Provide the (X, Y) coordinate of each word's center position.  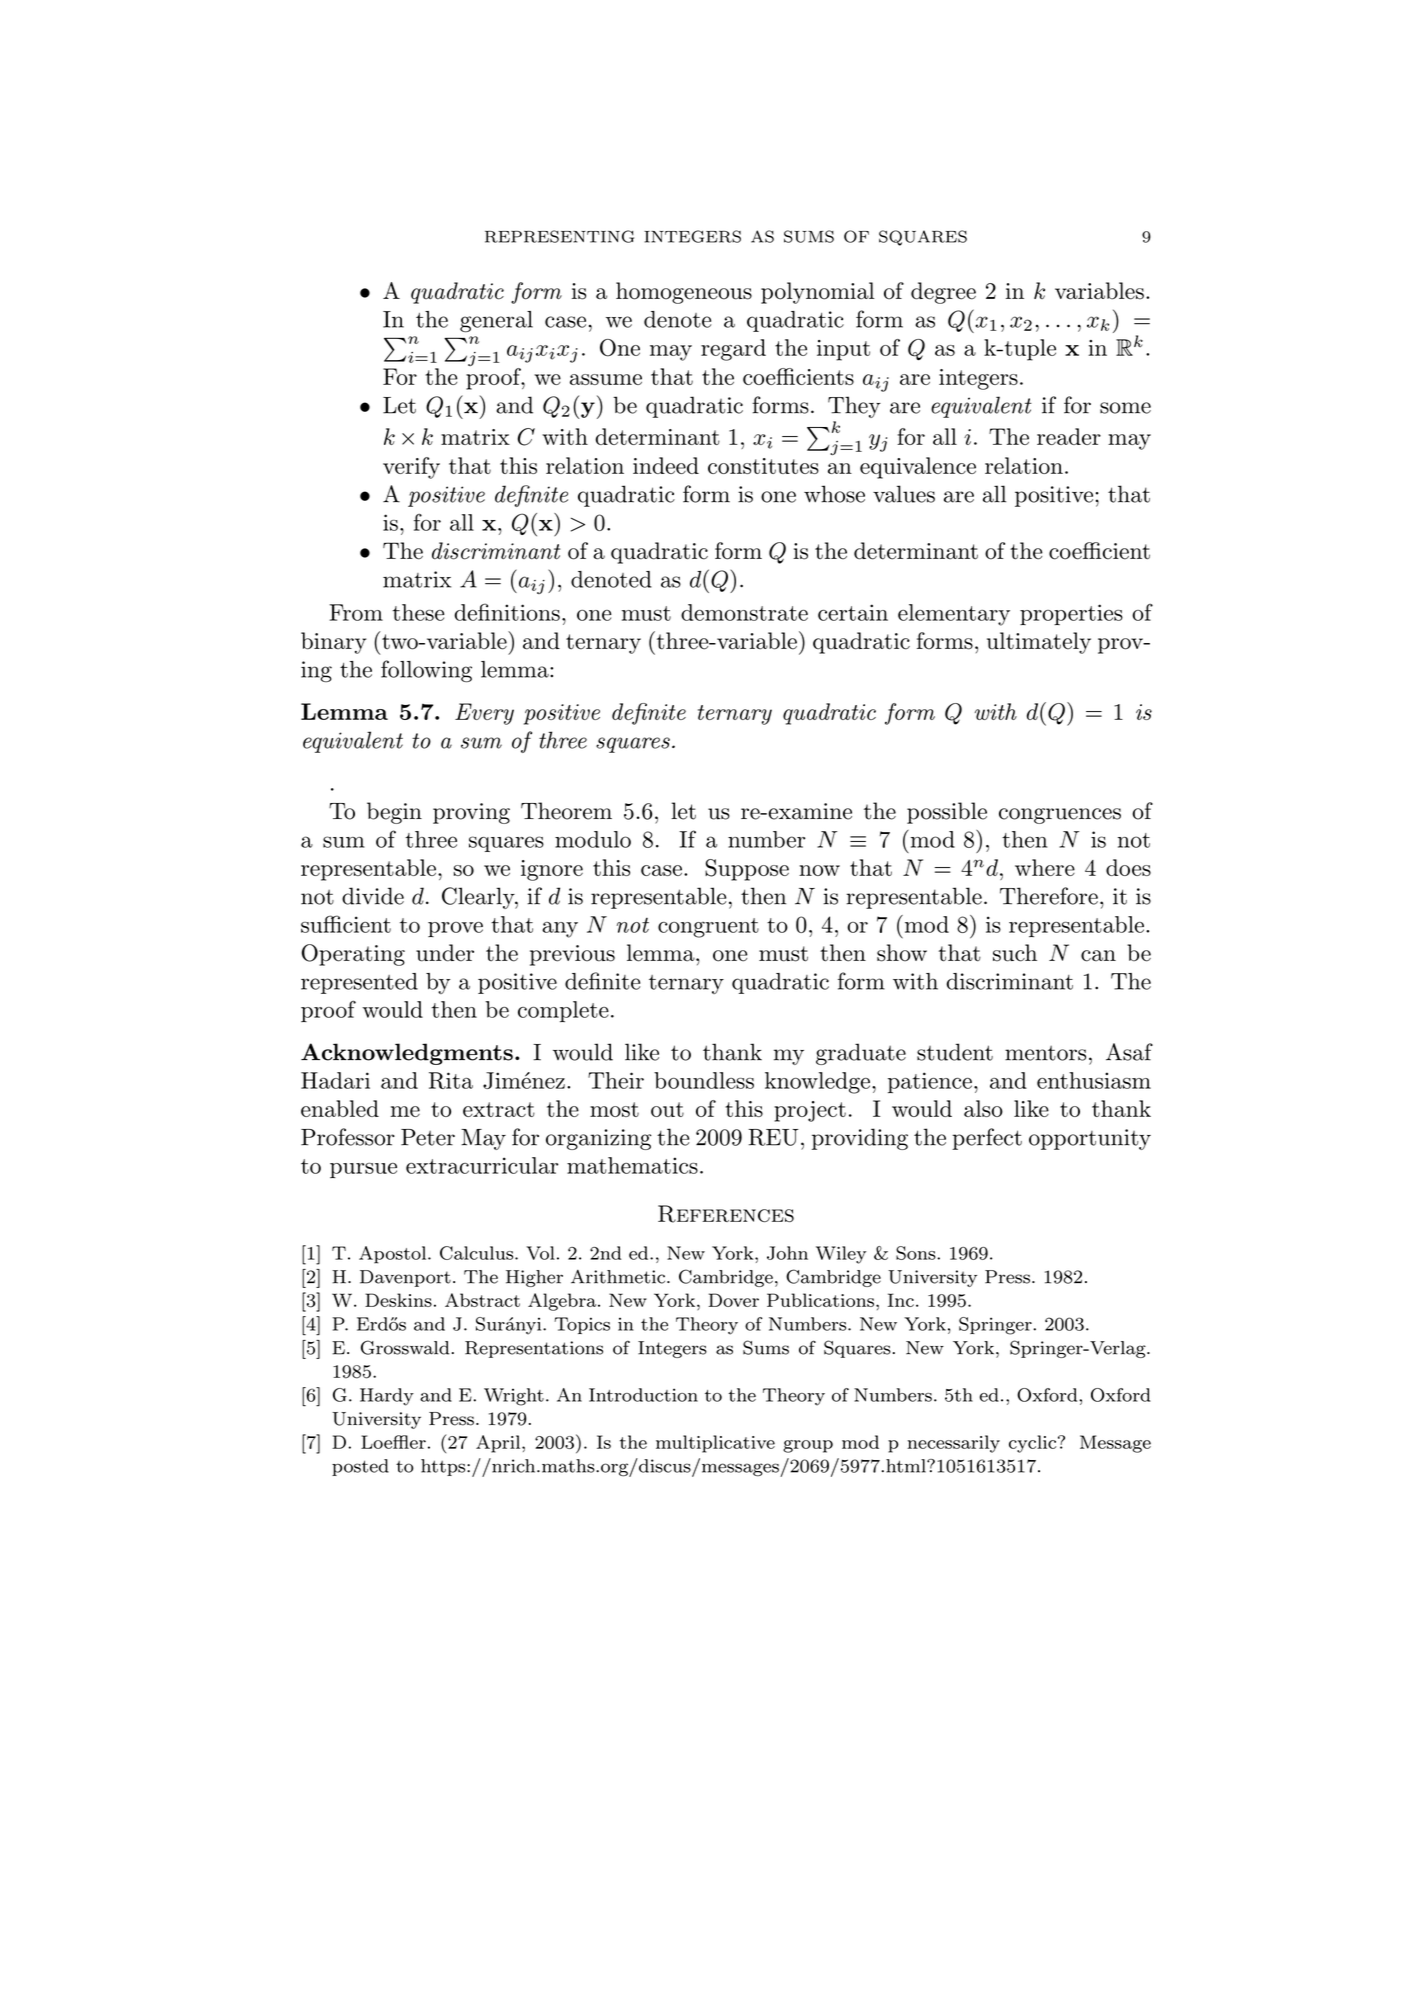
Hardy (387, 1397)
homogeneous (684, 293)
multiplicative (715, 1444)
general (496, 322)
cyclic (1032, 1444)
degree (943, 293)
